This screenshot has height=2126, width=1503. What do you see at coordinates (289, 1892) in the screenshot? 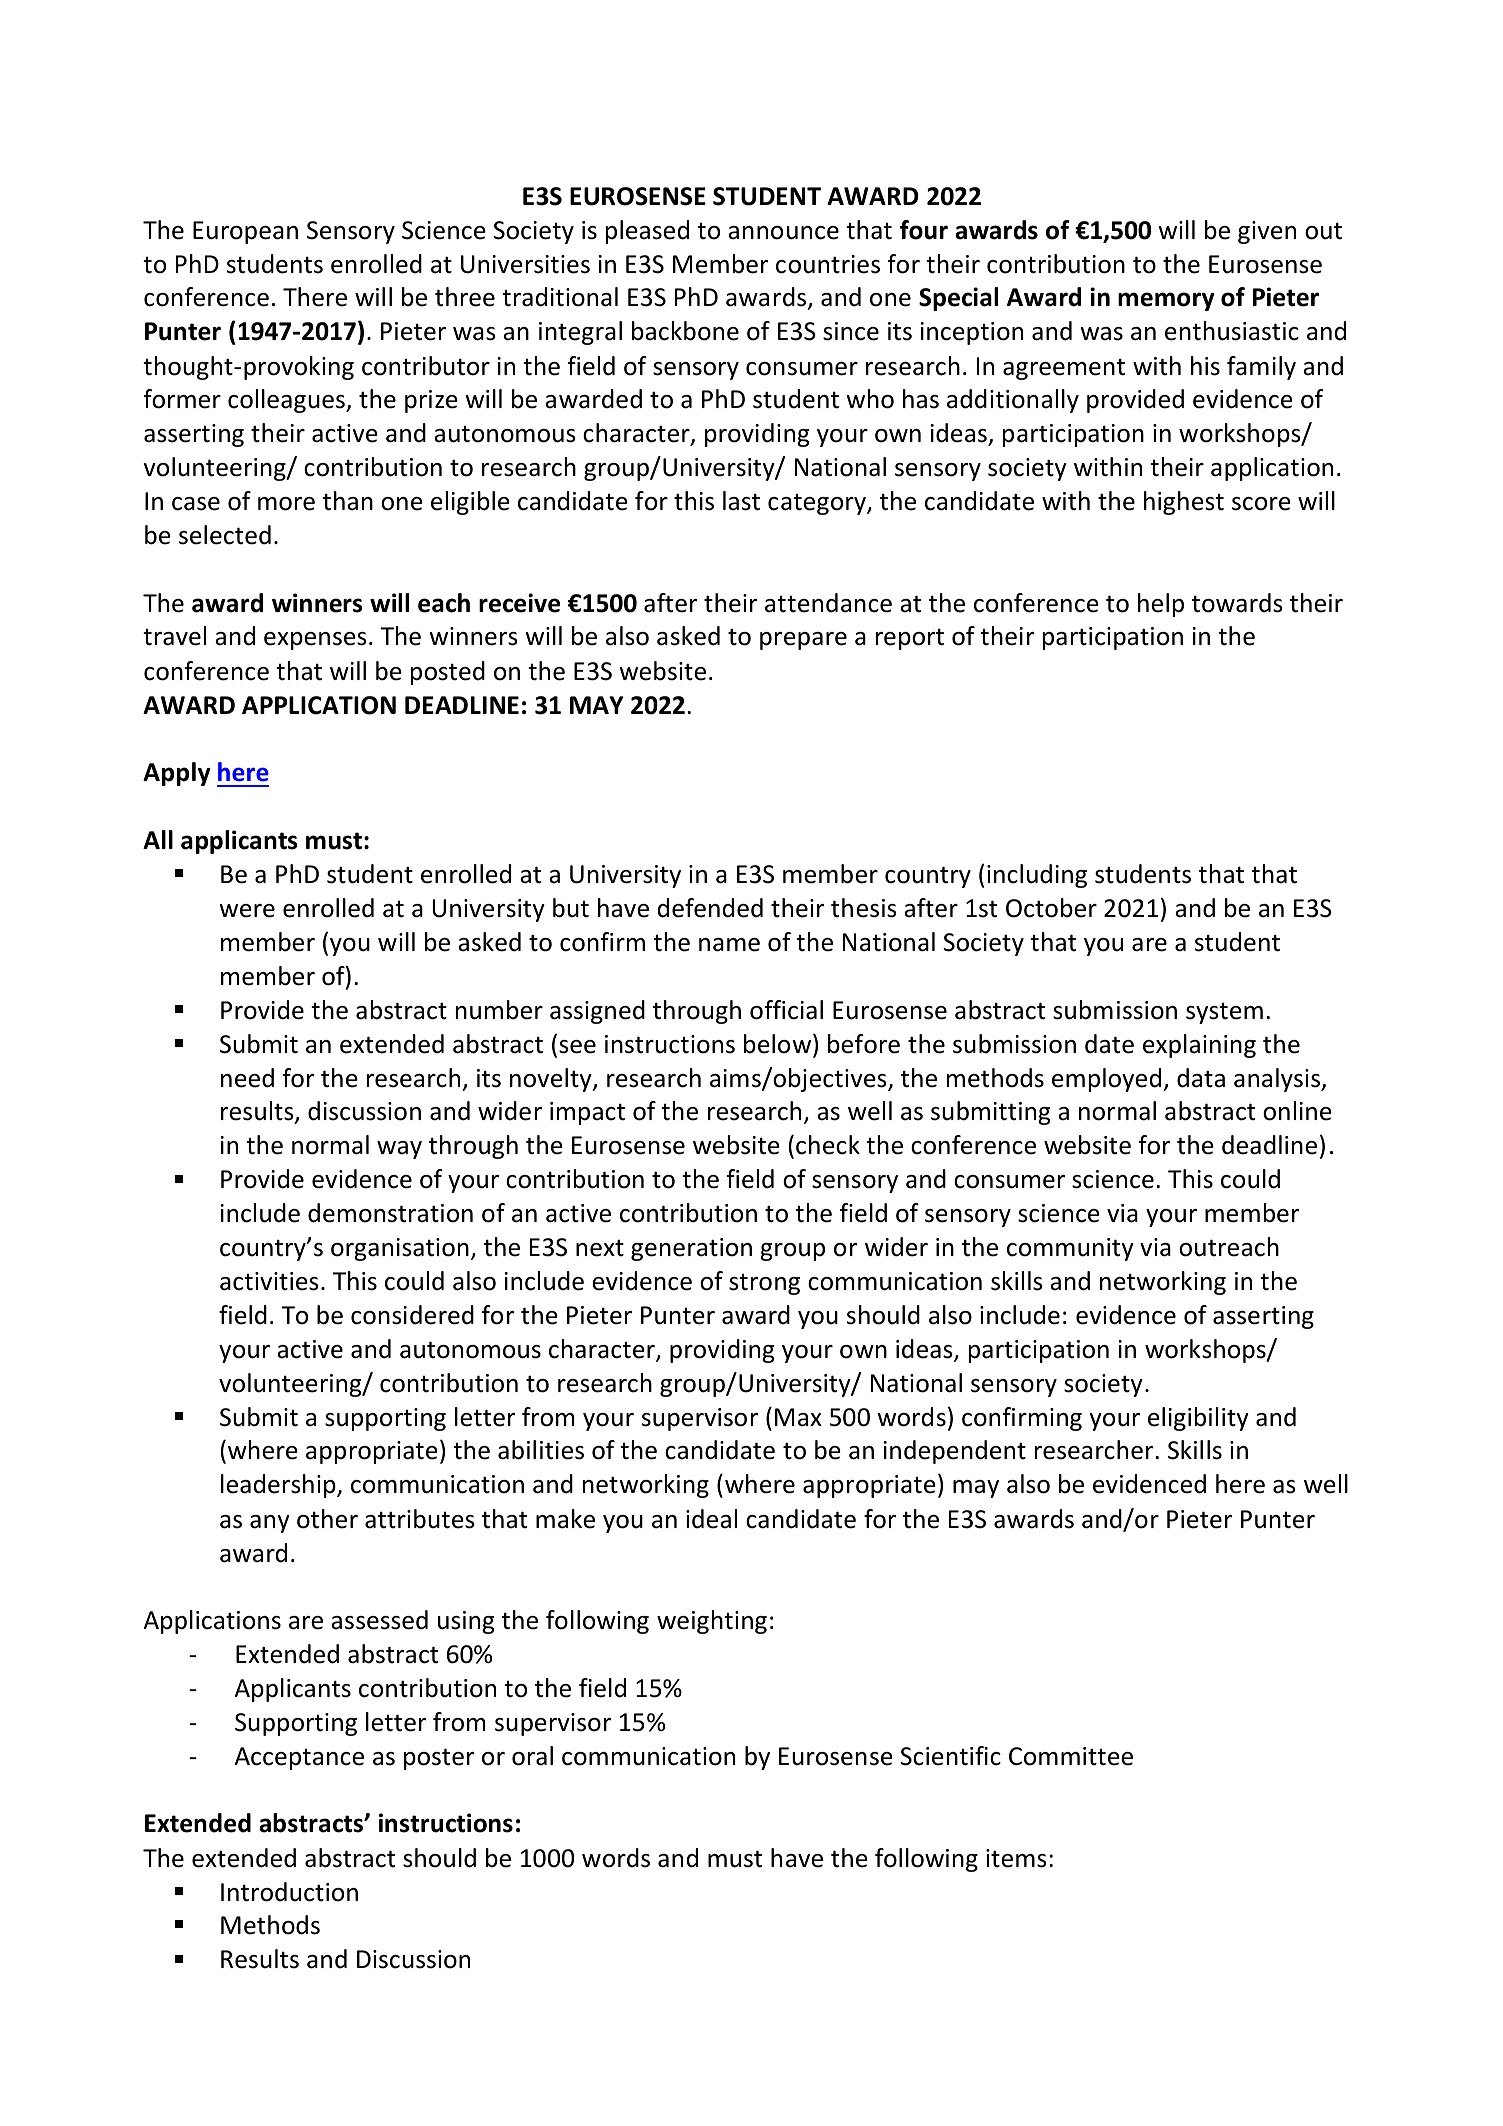
I see `Introduction` at bounding box center [289, 1892].
